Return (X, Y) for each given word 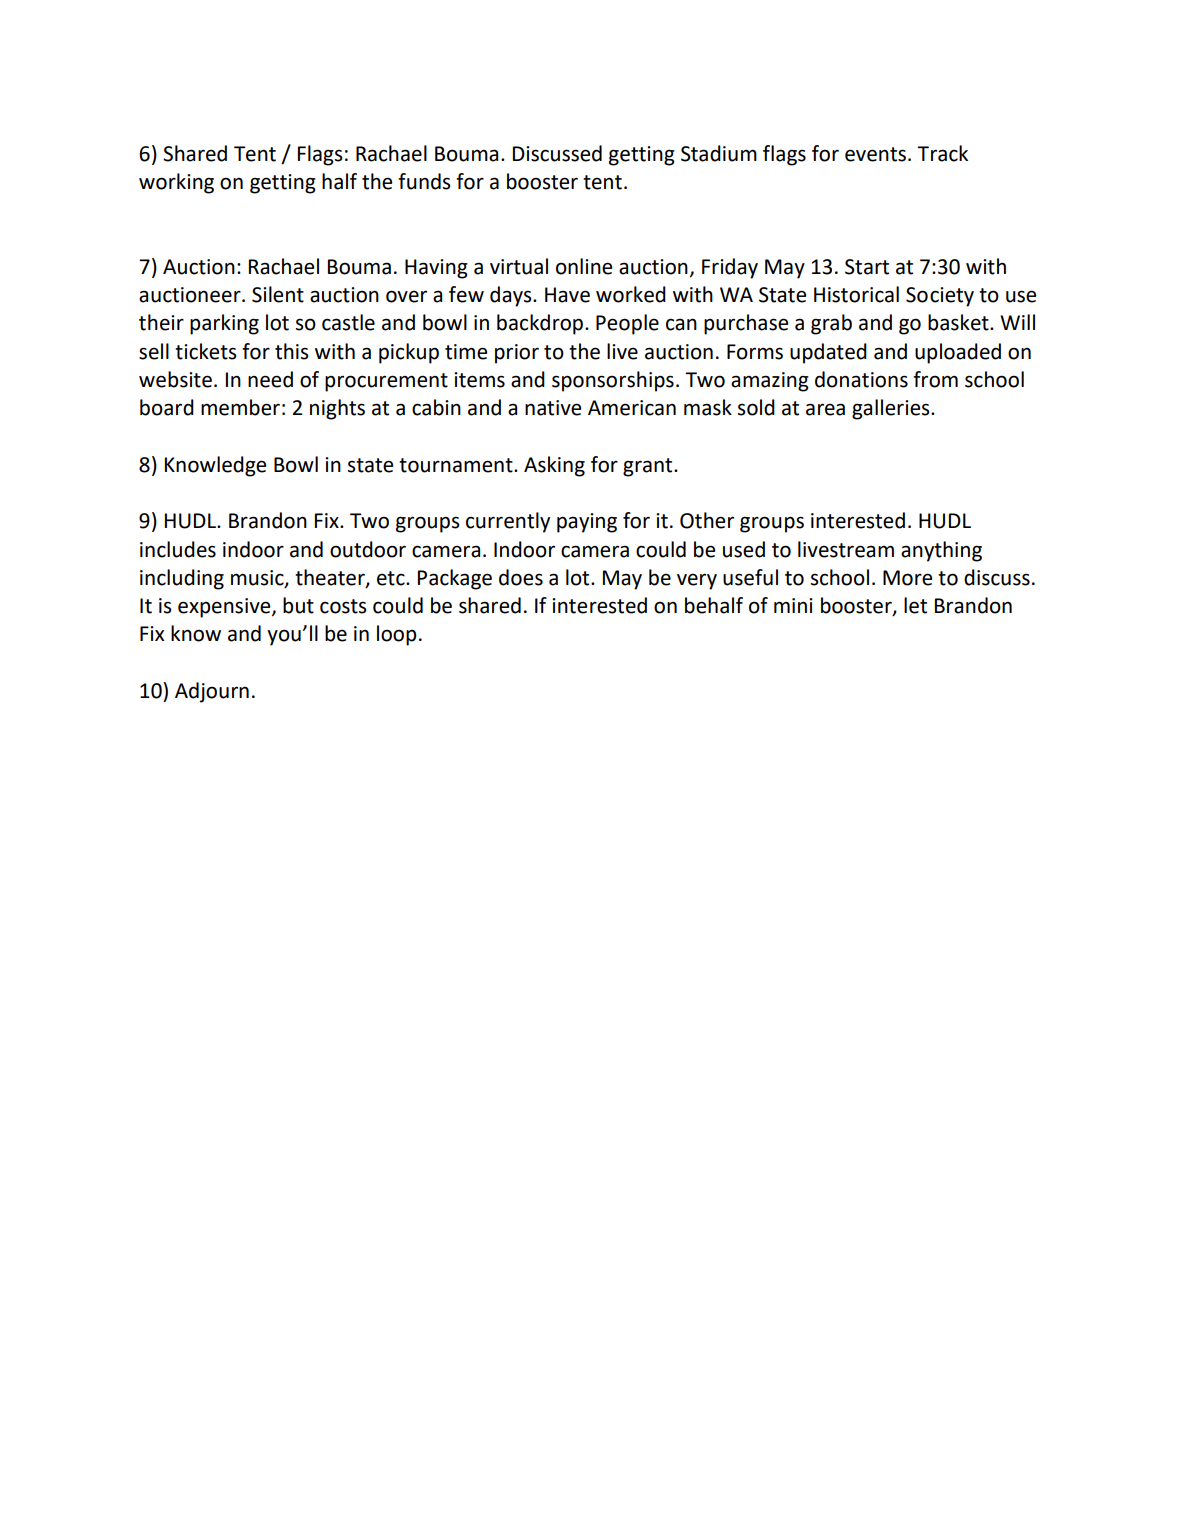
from (935, 379)
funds (424, 181)
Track (942, 153)
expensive (225, 608)
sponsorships (613, 381)
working (176, 183)
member (240, 407)
